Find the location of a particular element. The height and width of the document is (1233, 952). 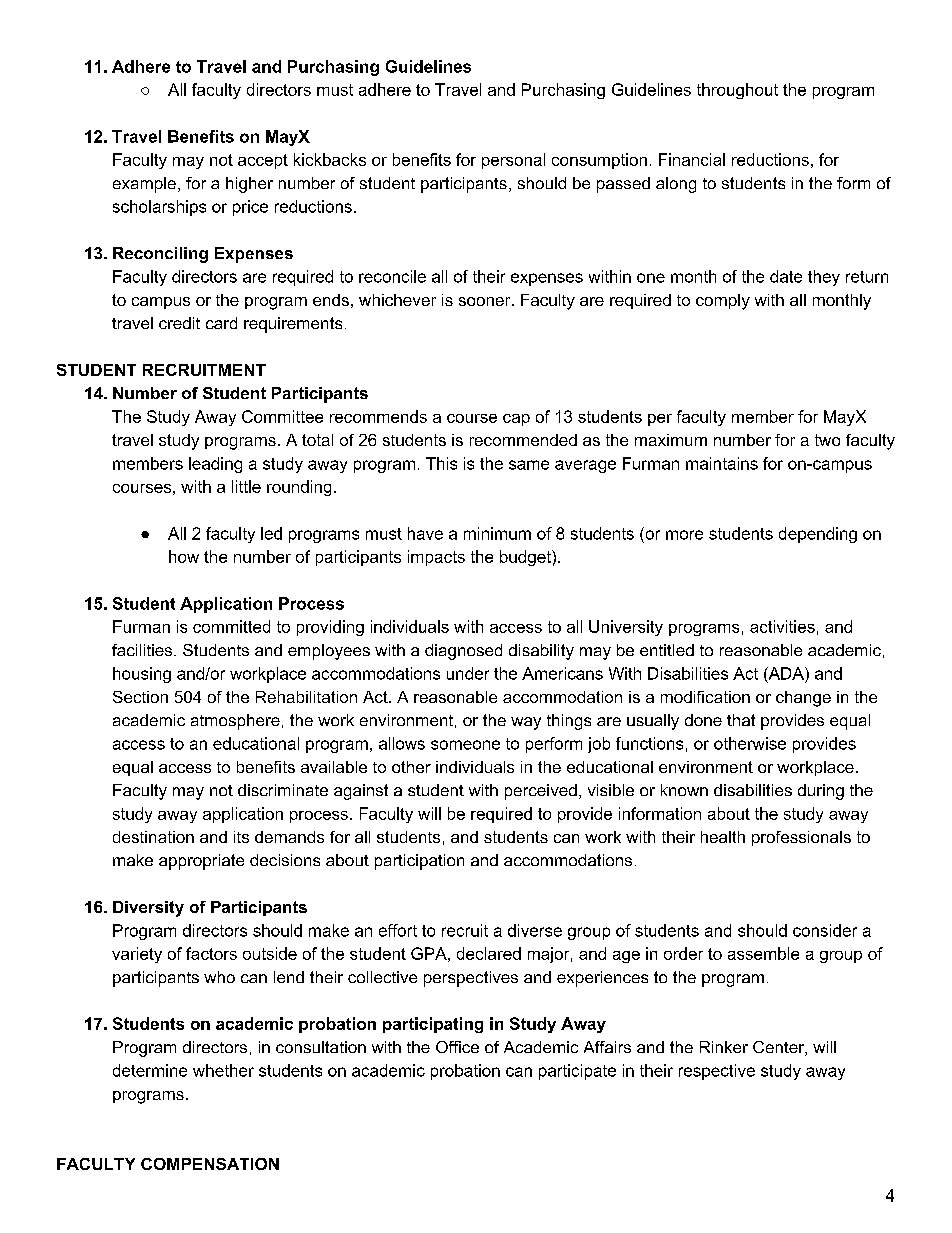

cap is located at coordinates (516, 420).
